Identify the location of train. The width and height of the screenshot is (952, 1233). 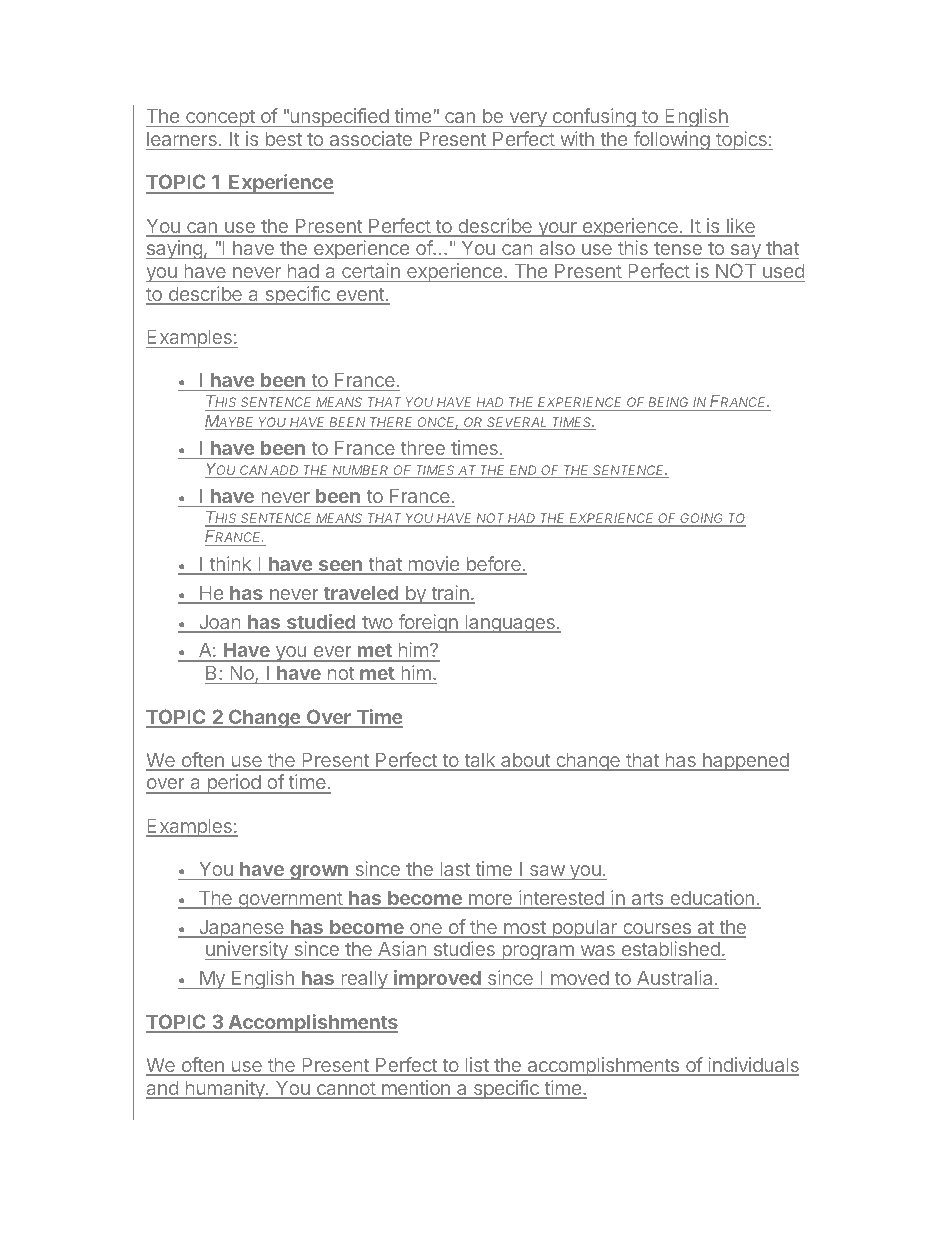
(450, 594).
